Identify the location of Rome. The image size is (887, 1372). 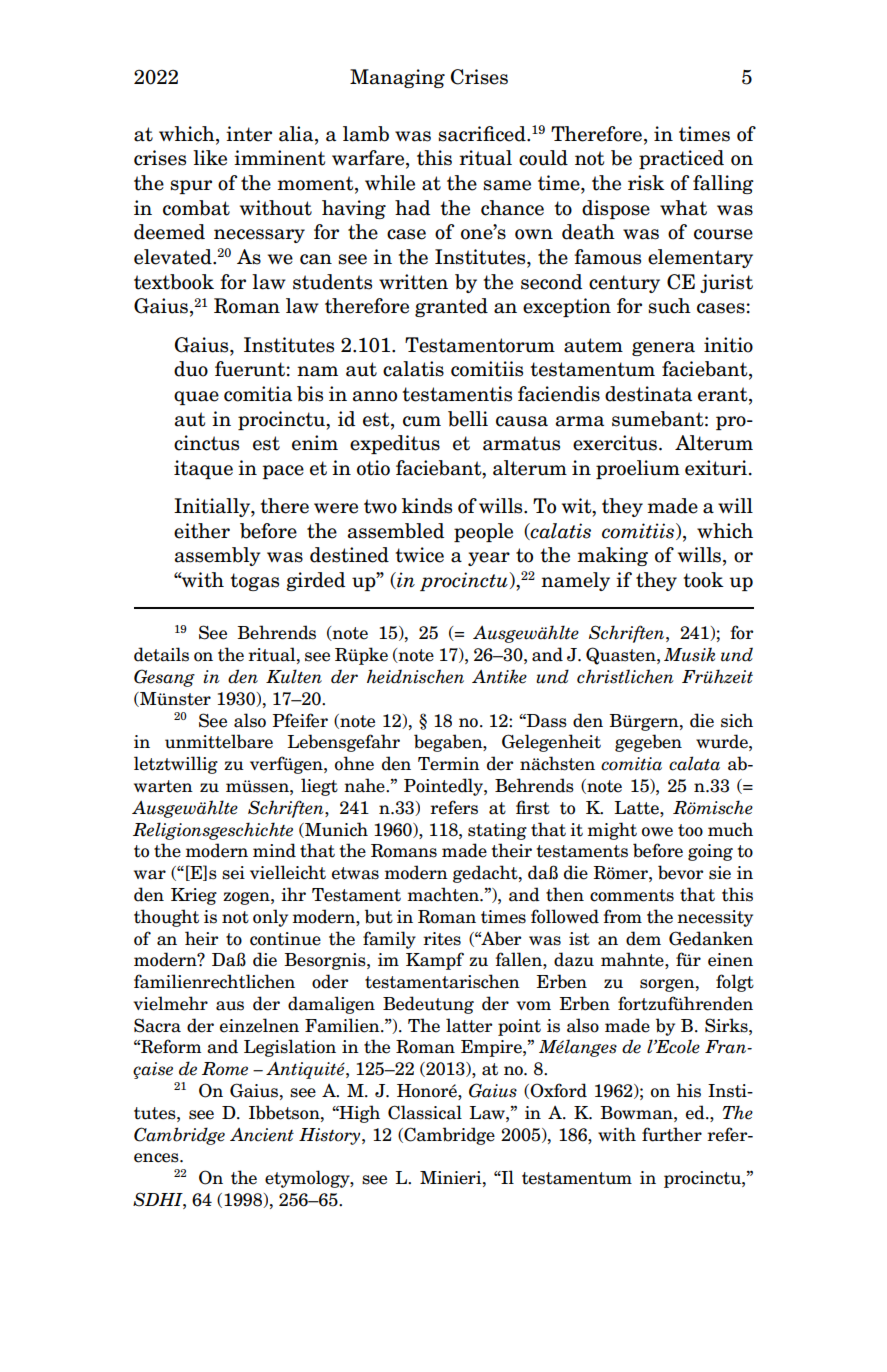
(225, 1069).
